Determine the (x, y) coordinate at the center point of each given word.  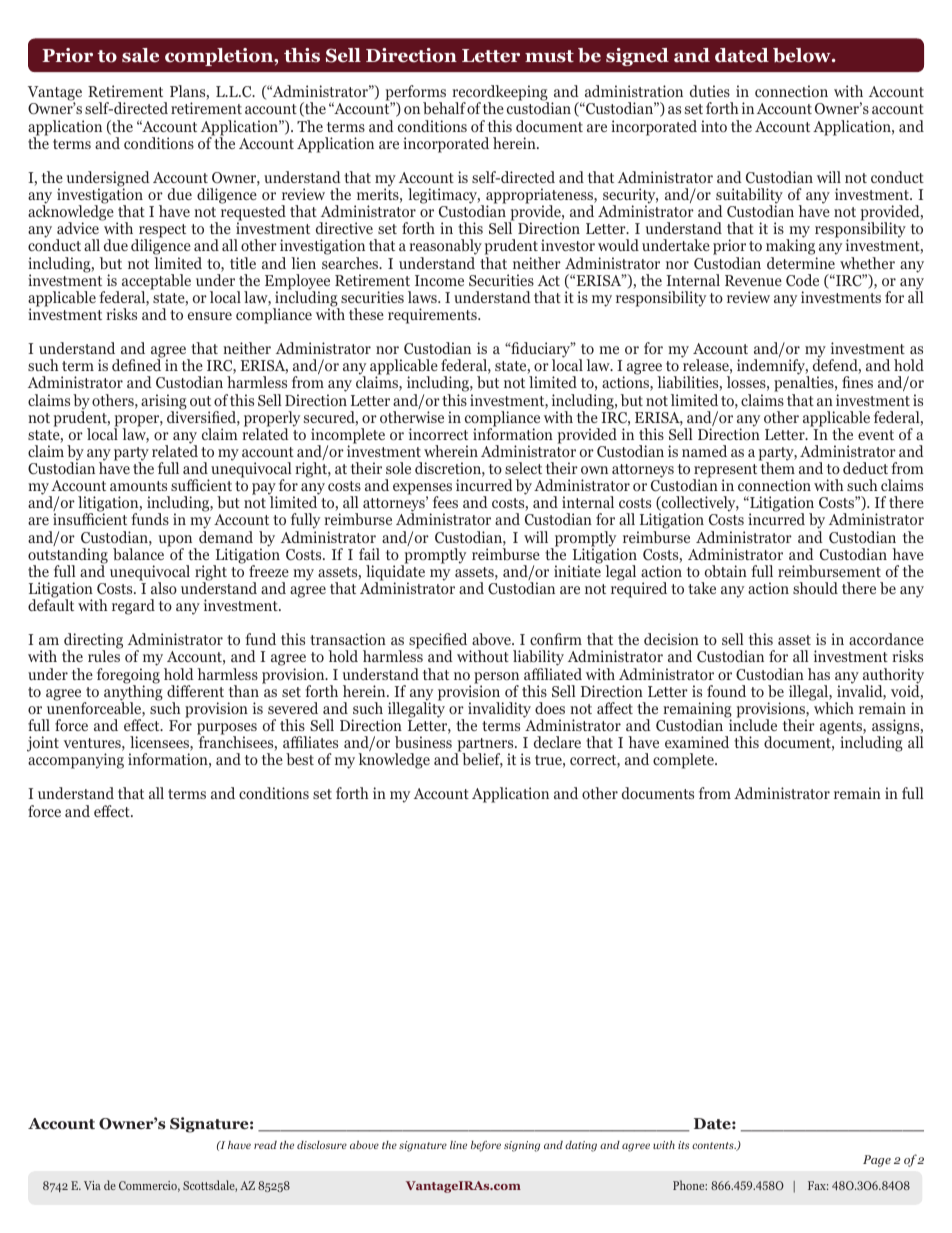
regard (133, 607)
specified (439, 642)
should (815, 588)
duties (710, 91)
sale (140, 55)
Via (92, 1185)
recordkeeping (500, 94)
